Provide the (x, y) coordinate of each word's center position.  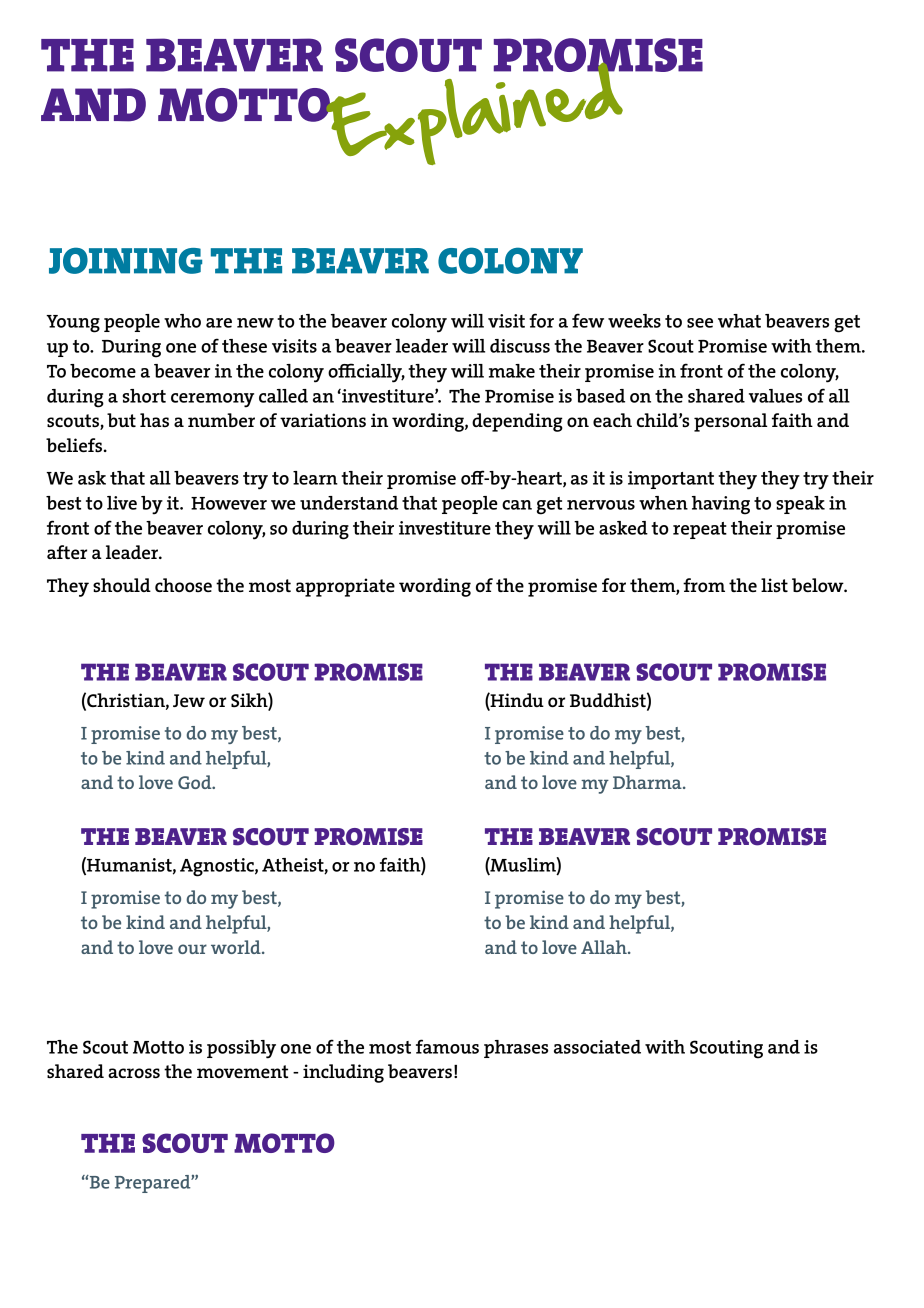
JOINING (125, 260)
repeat (700, 530)
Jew (189, 700)
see (700, 323)
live (122, 503)
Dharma (648, 782)
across (134, 1073)
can (517, 505)
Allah (605, 947)
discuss (520, 346)
